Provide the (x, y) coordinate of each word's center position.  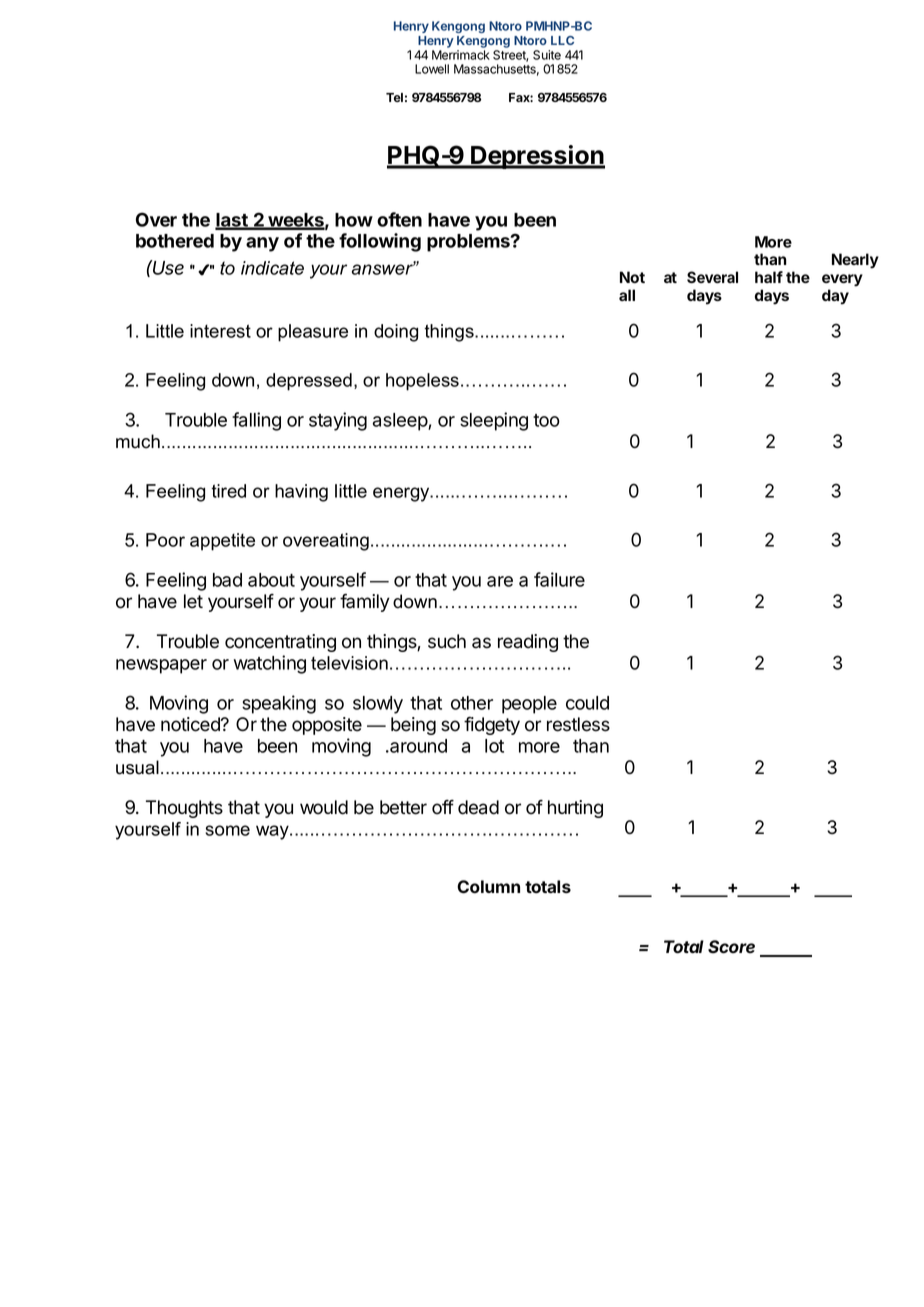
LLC (562, 40)
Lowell (432, 69)
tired (228, 491)
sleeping (494, 421)
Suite (547, 55)
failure (559, 579)
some (227, 830)
